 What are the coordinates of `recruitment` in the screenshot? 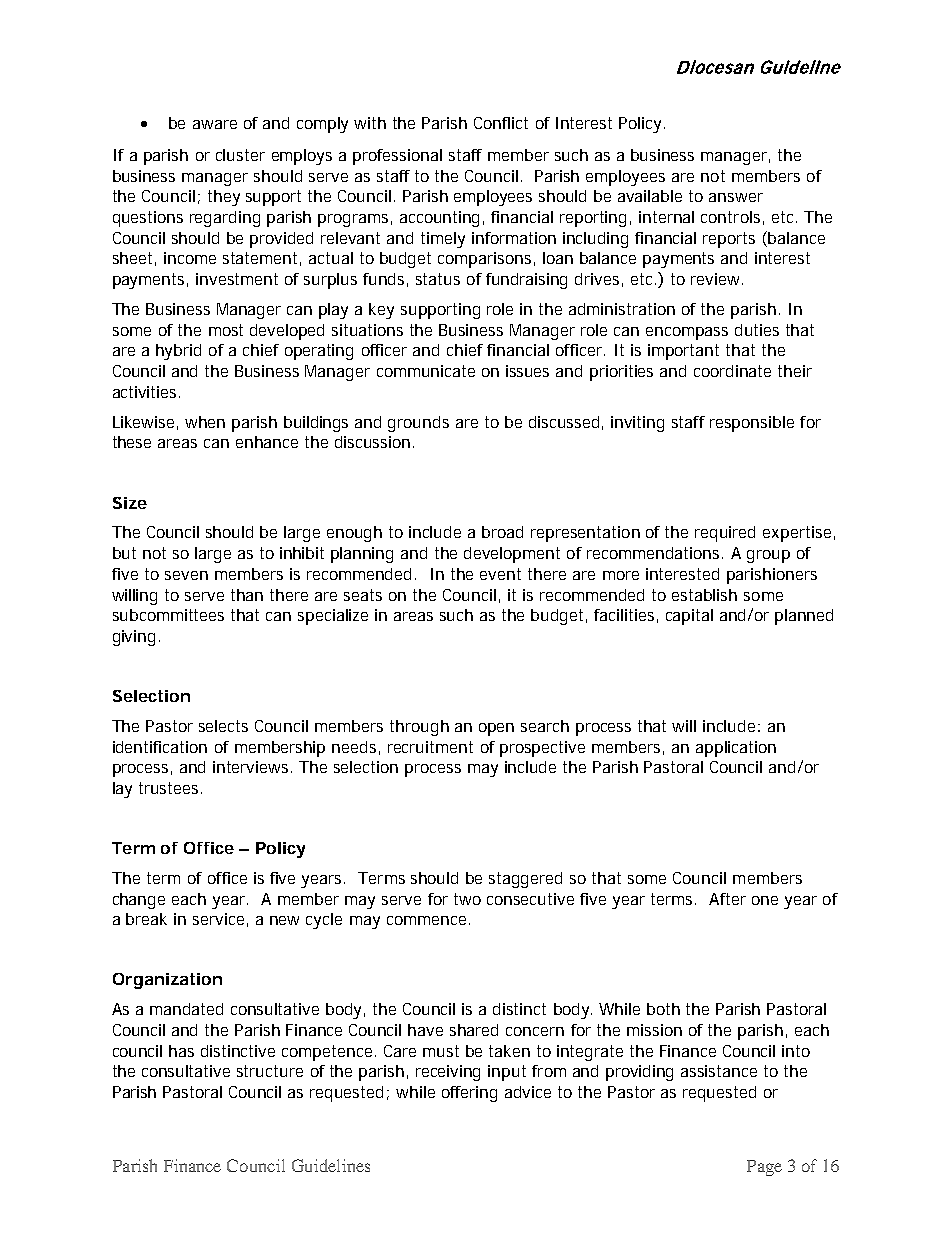 It's located at (430, 747).
